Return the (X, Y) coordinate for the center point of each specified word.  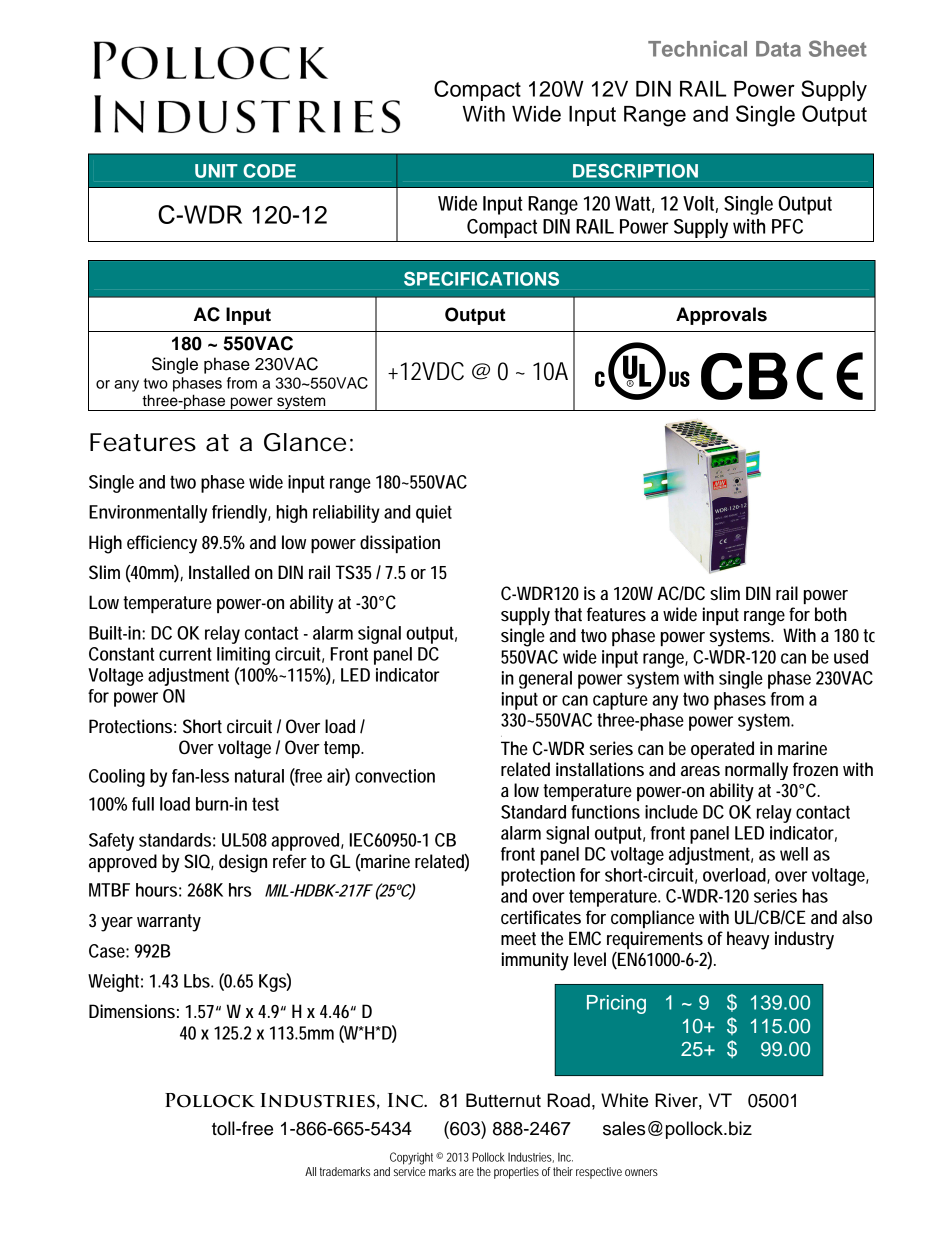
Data (778, 49)
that (568, 614)
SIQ (199, 862)
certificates (541, 917)
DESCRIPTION (635, 171)
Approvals (721, 316)
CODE (269, 171)
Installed (219, 572)
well (794, 854)
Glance (305, 442)
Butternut (503, 1100)
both (831, 614)
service (410, 1171)
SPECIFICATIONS (481, 279)
